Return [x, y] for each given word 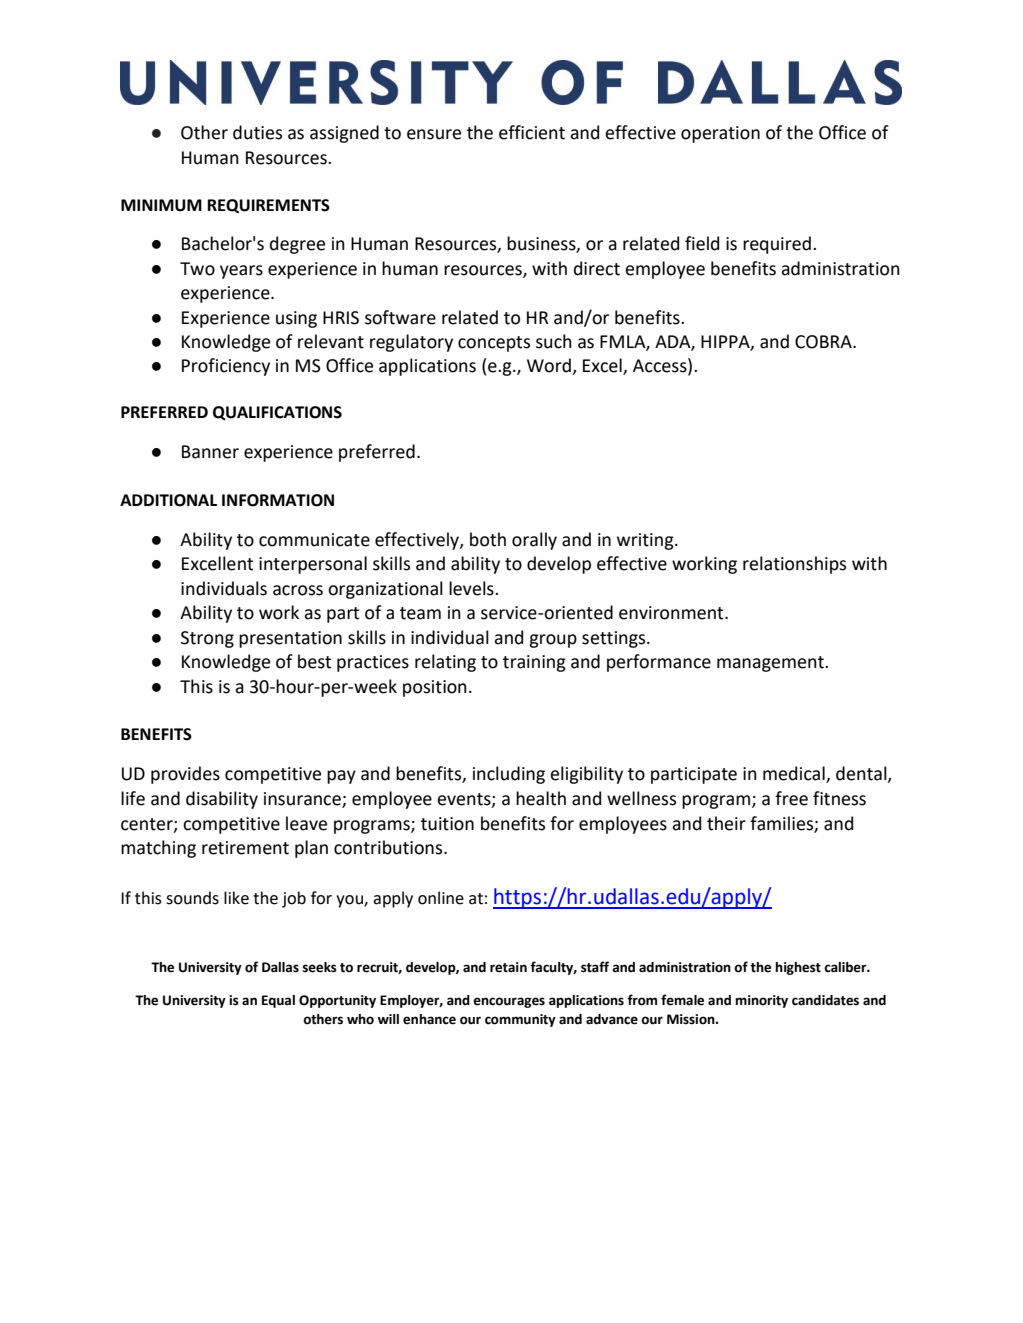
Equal [278, 1001]
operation [720, 134]
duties [257, 132]
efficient [532, 132]
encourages [509, 1002]
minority [761, 1001]
